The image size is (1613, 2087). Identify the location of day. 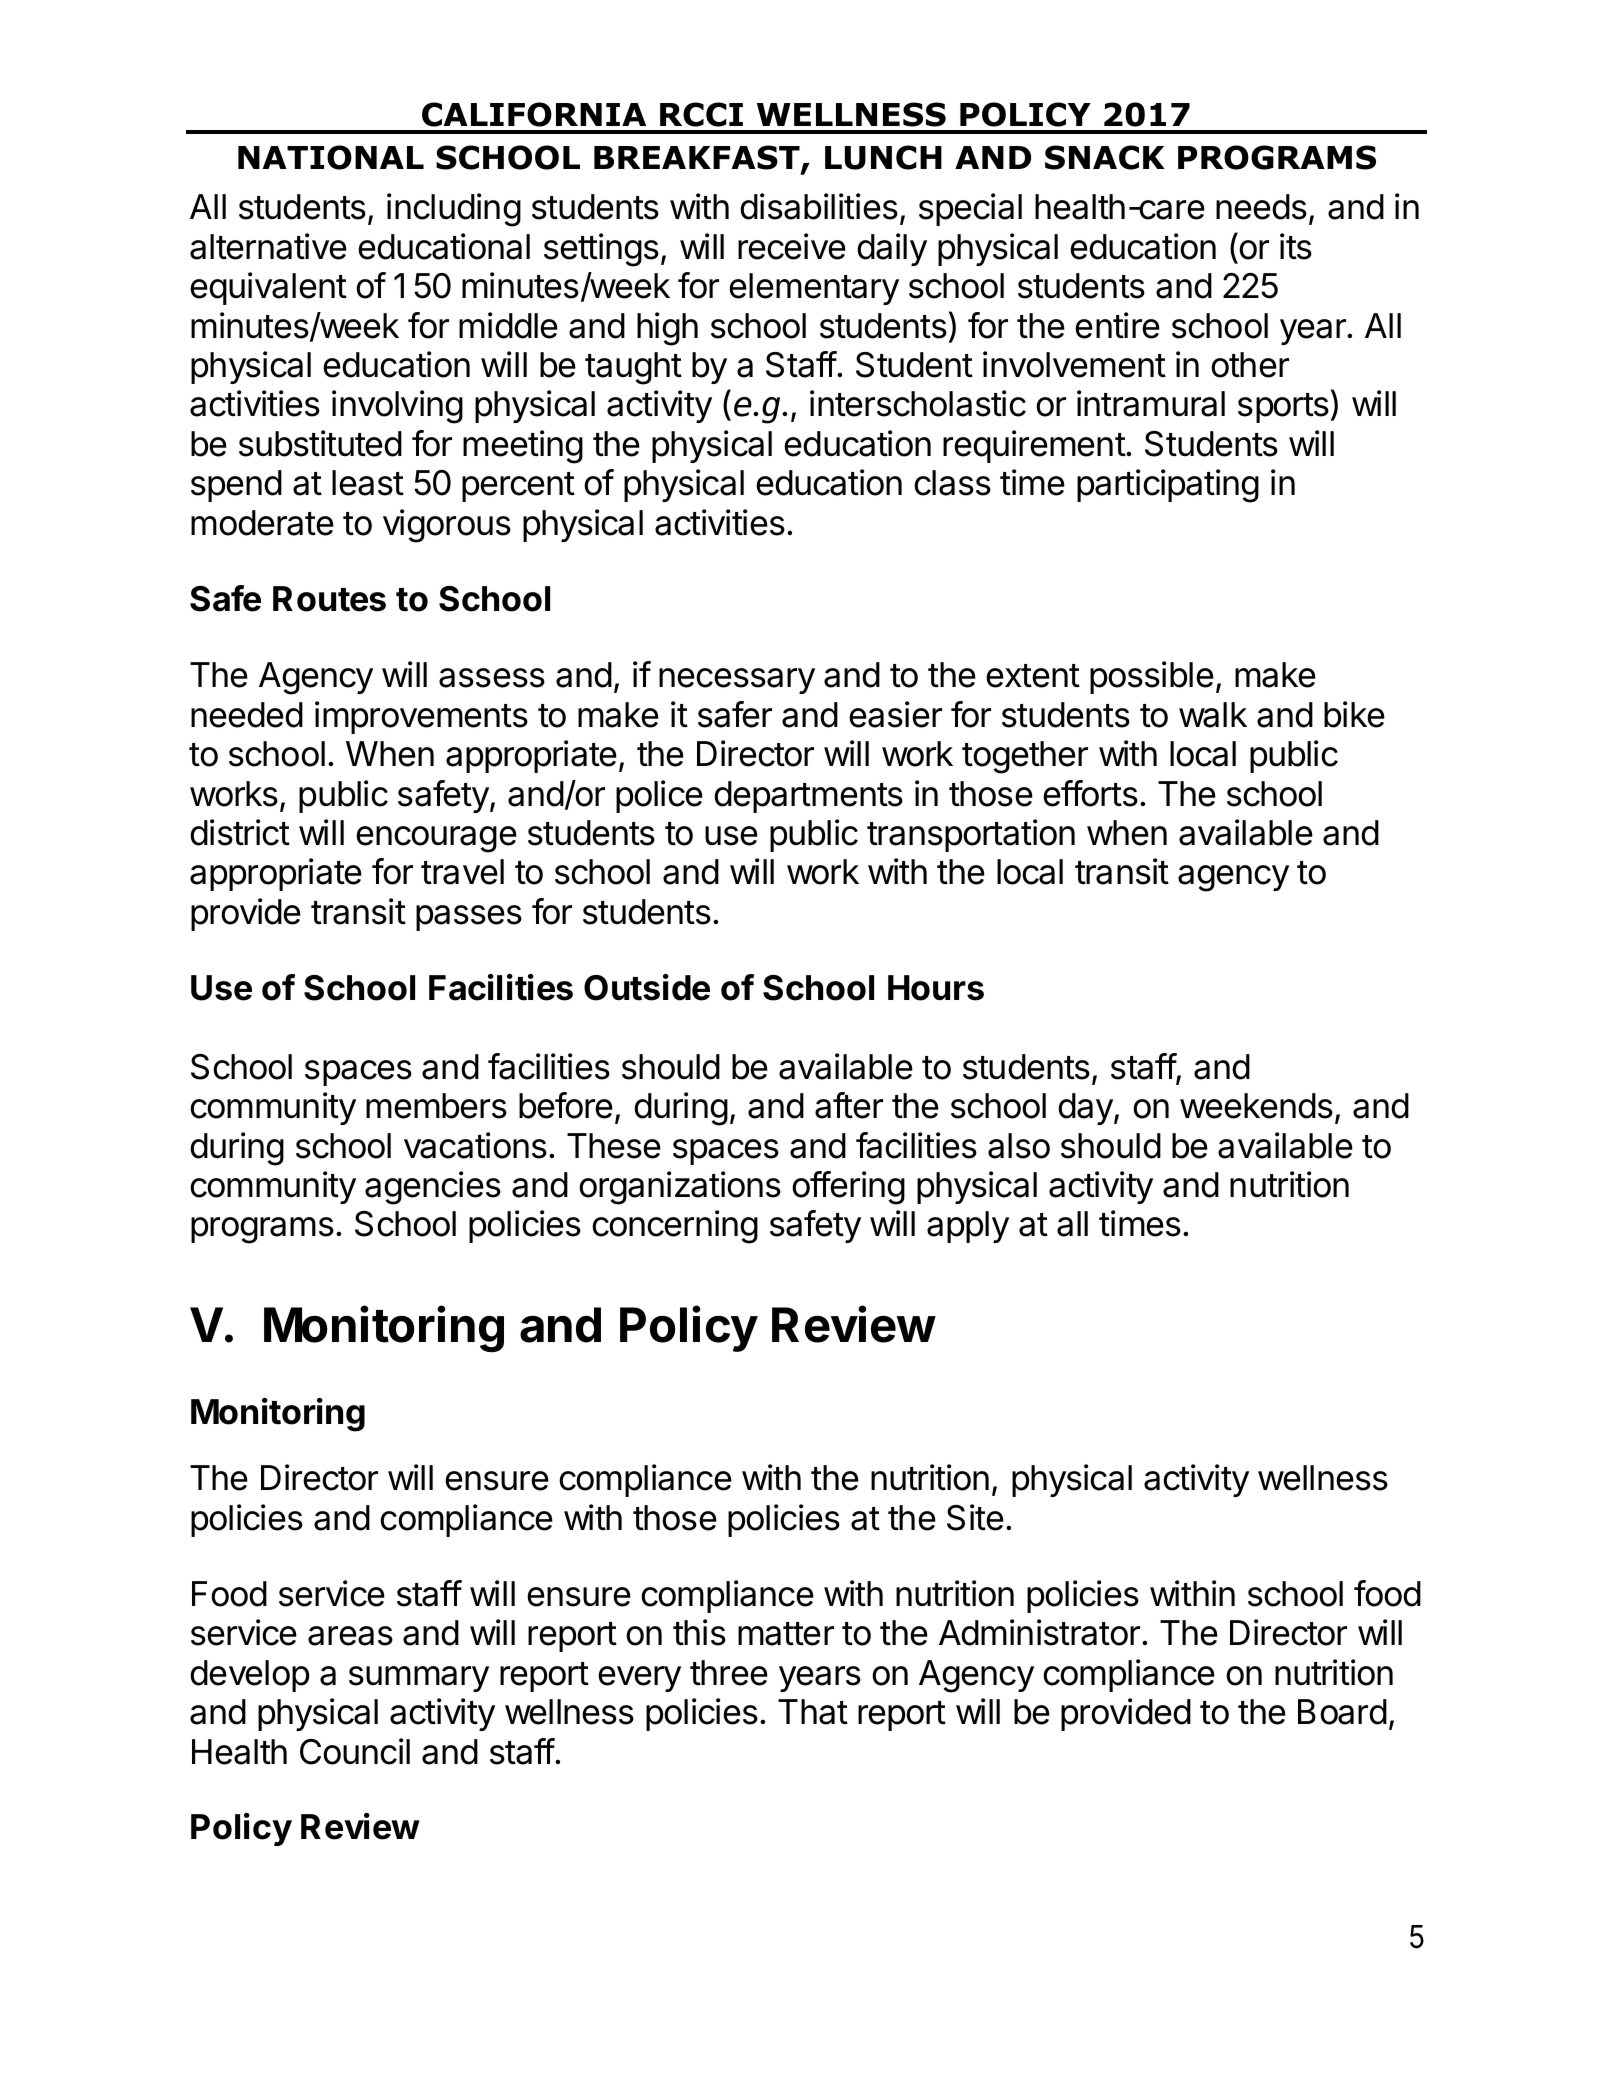
(1086, 1109).
